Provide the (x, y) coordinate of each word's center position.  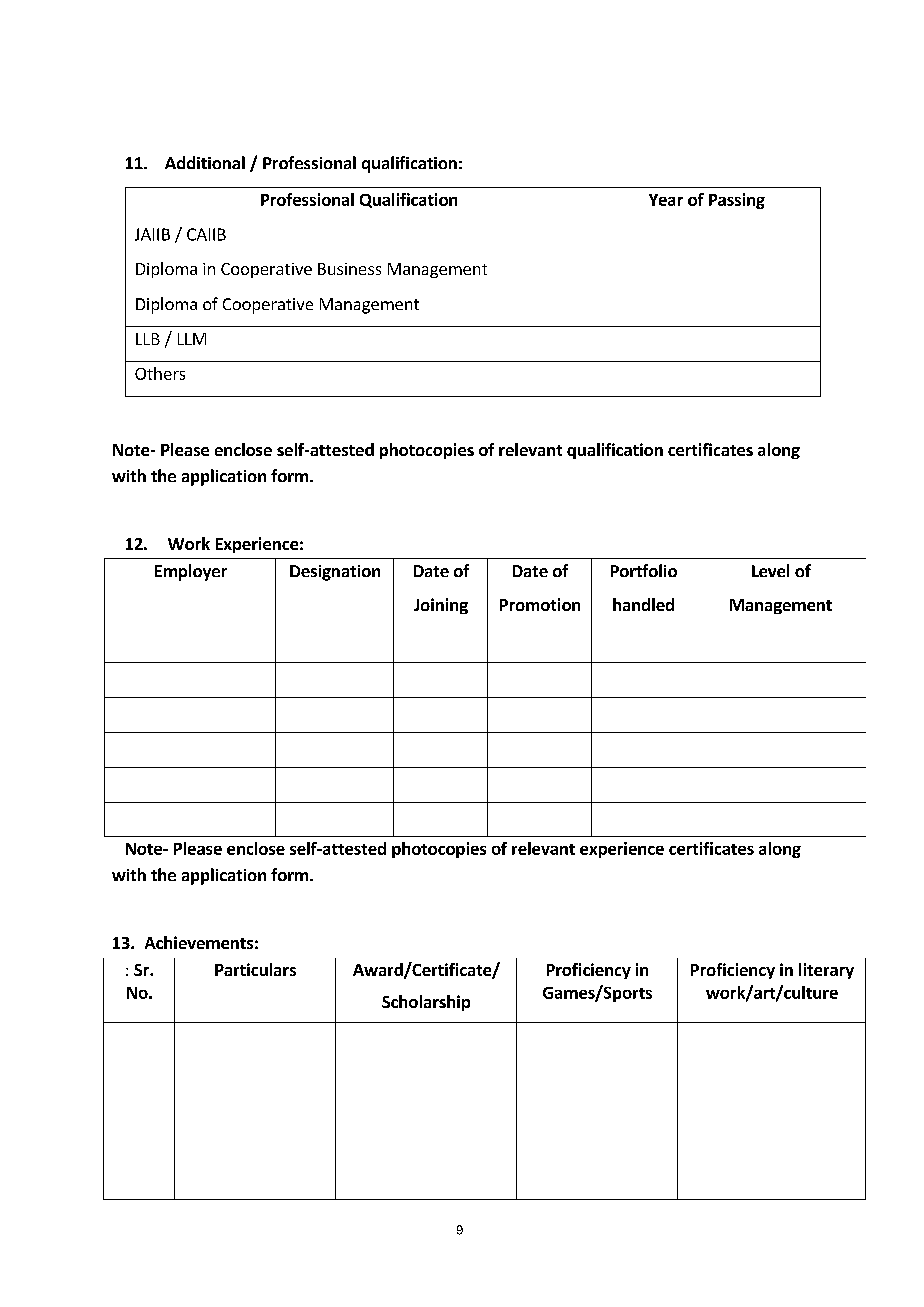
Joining (441, 606)
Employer (191, 572)
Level (770, 570)
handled (643, 604)
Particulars (255, 969)
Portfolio (644, 570)
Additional (205, 162)
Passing (737, 201)
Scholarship (426, 1003)
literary (826, 971)
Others (160, 373)
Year (666, 200)
